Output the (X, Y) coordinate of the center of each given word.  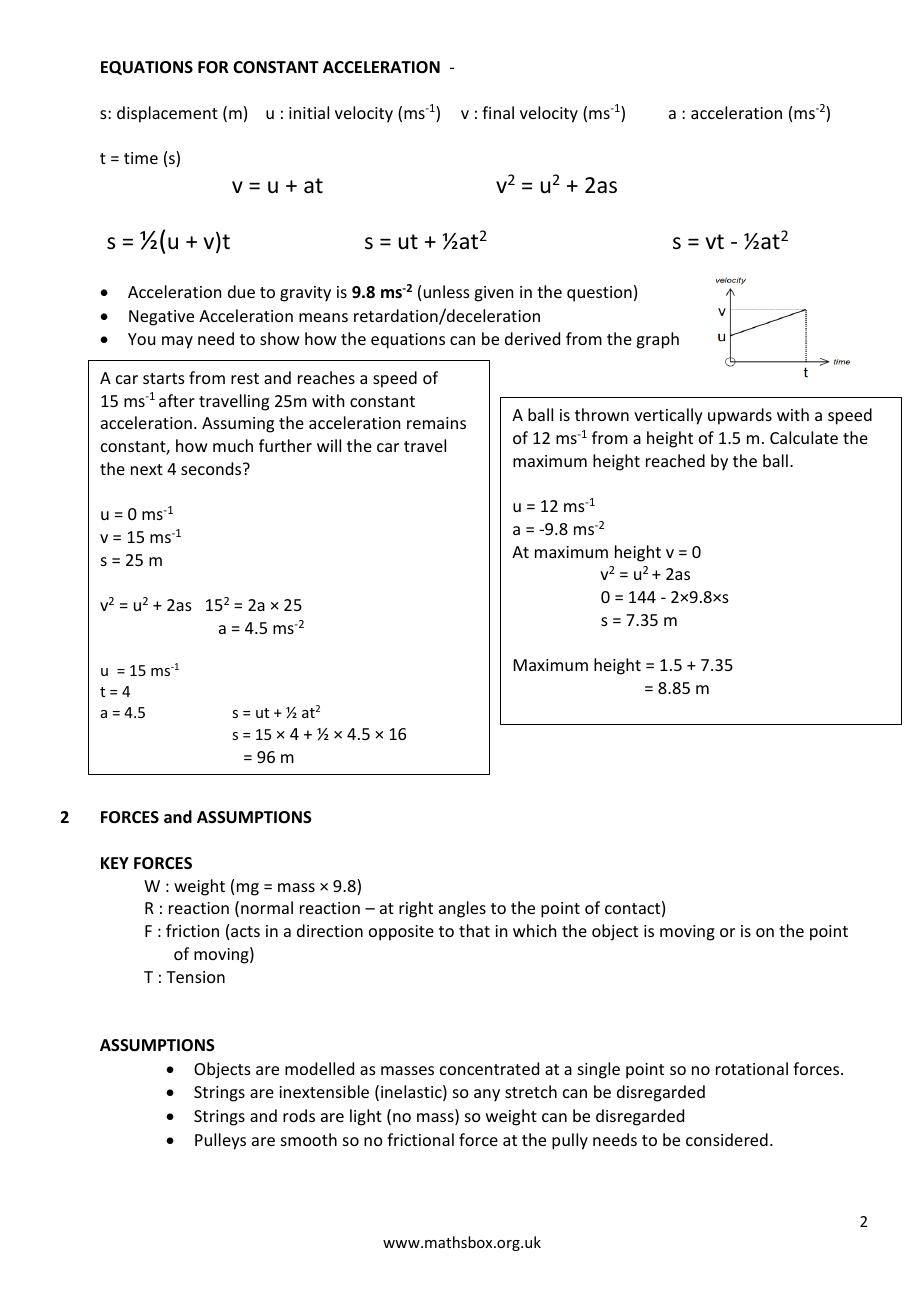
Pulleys (220, 1141)
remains (436, 423)
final (498, 112)
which (534, 930)
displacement (167, 114)
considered (727, 1139)
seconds (212, 468)
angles (462, 909)
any (487, 1095)
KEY (115, 863)
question (599, 294)
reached (675, 460)
